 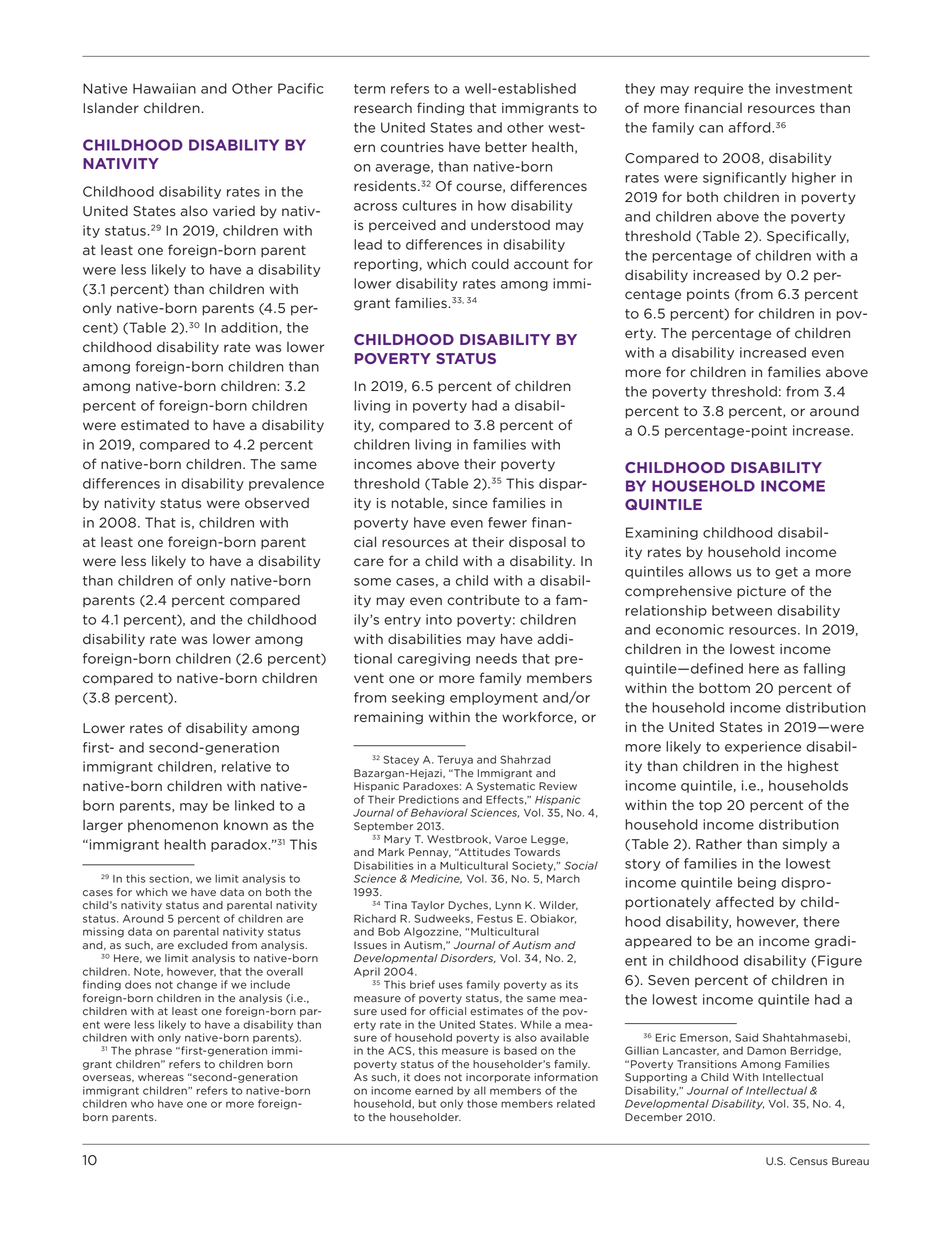 What do you see at coordinates (277, 503) in the screenshot?
I see `observed` at bounding box center [277, 503].
